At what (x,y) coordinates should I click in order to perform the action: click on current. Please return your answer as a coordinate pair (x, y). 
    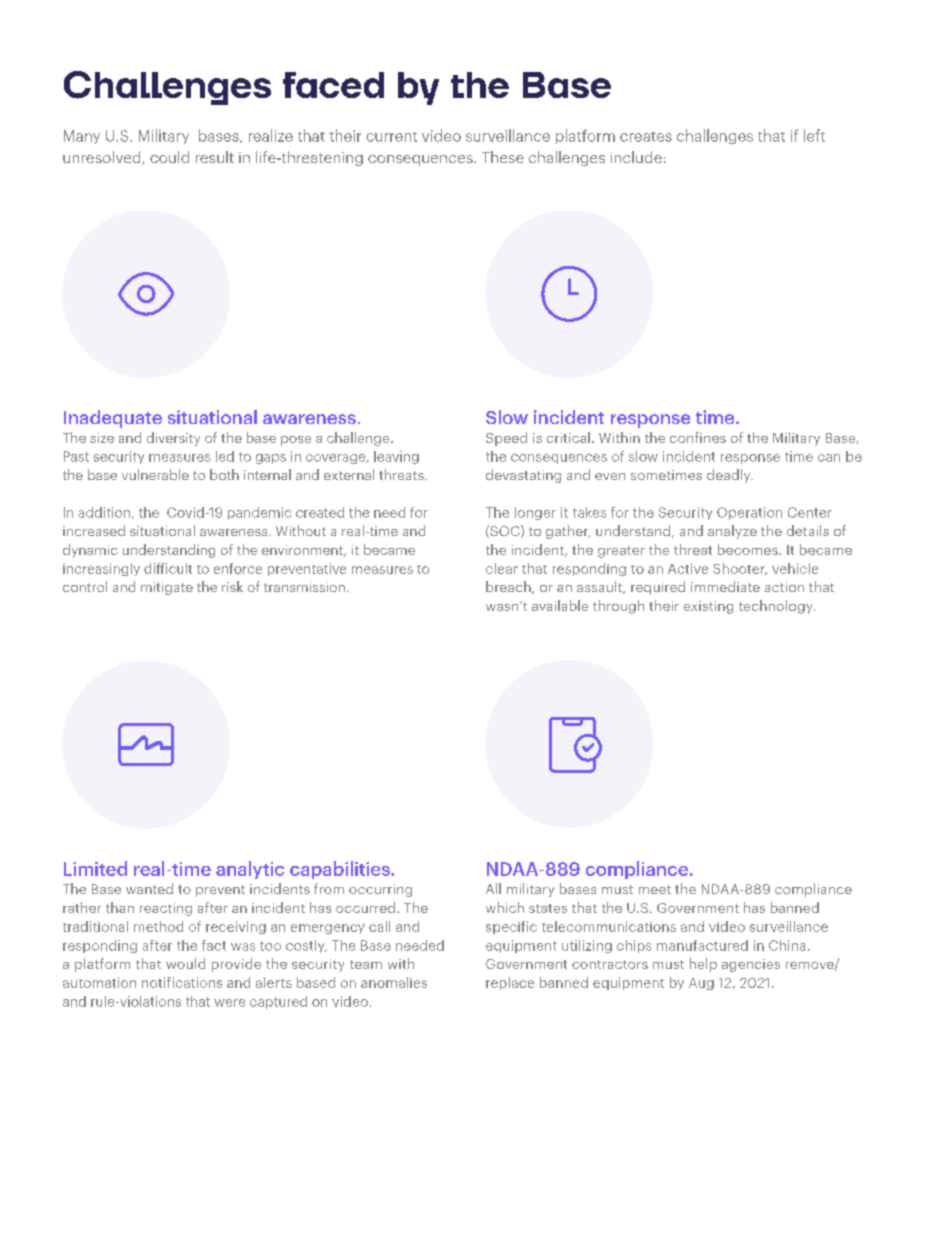
    Looking at the image, I should click on (391, 137).
